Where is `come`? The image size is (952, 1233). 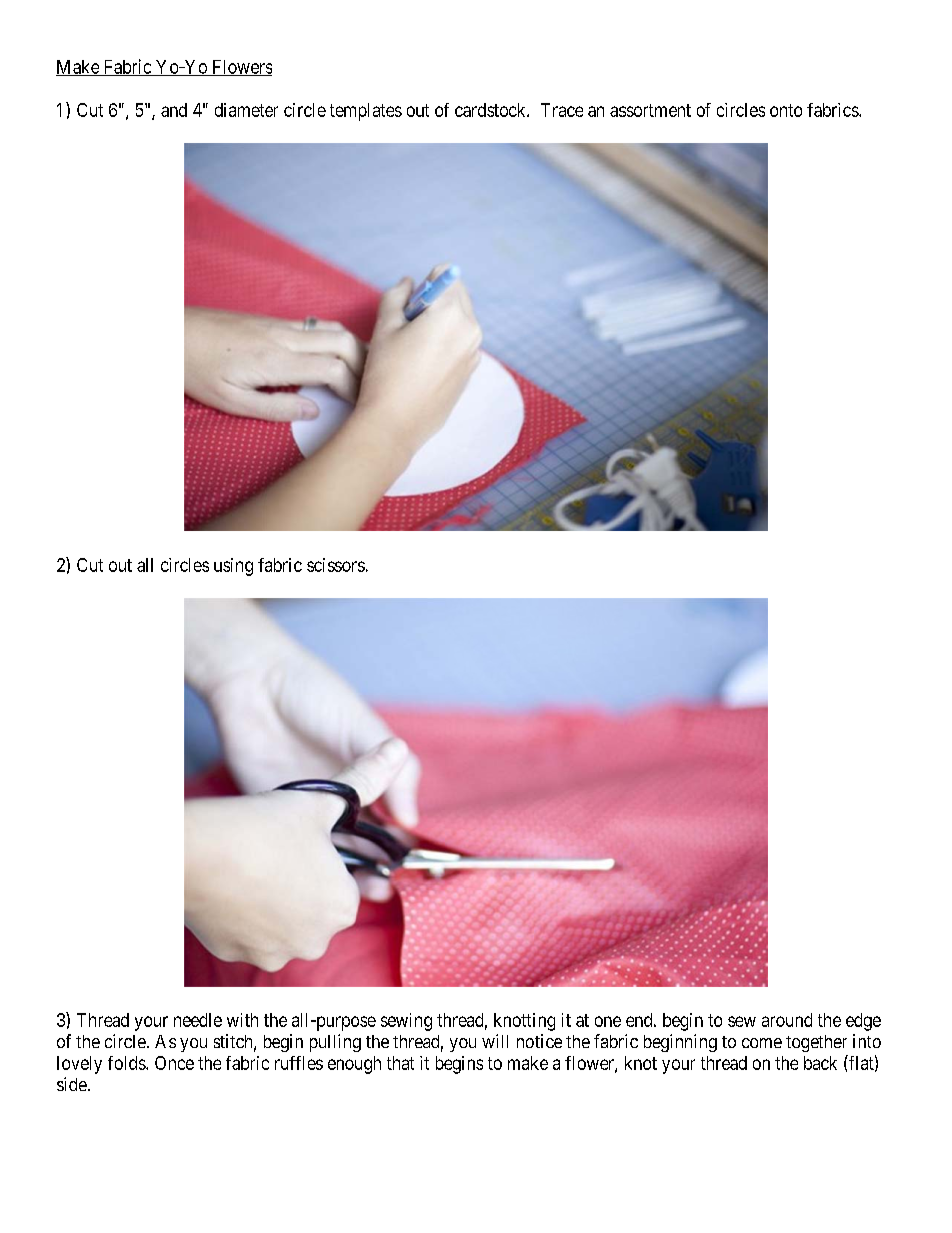
come is located at coordinates (762, 1043).
